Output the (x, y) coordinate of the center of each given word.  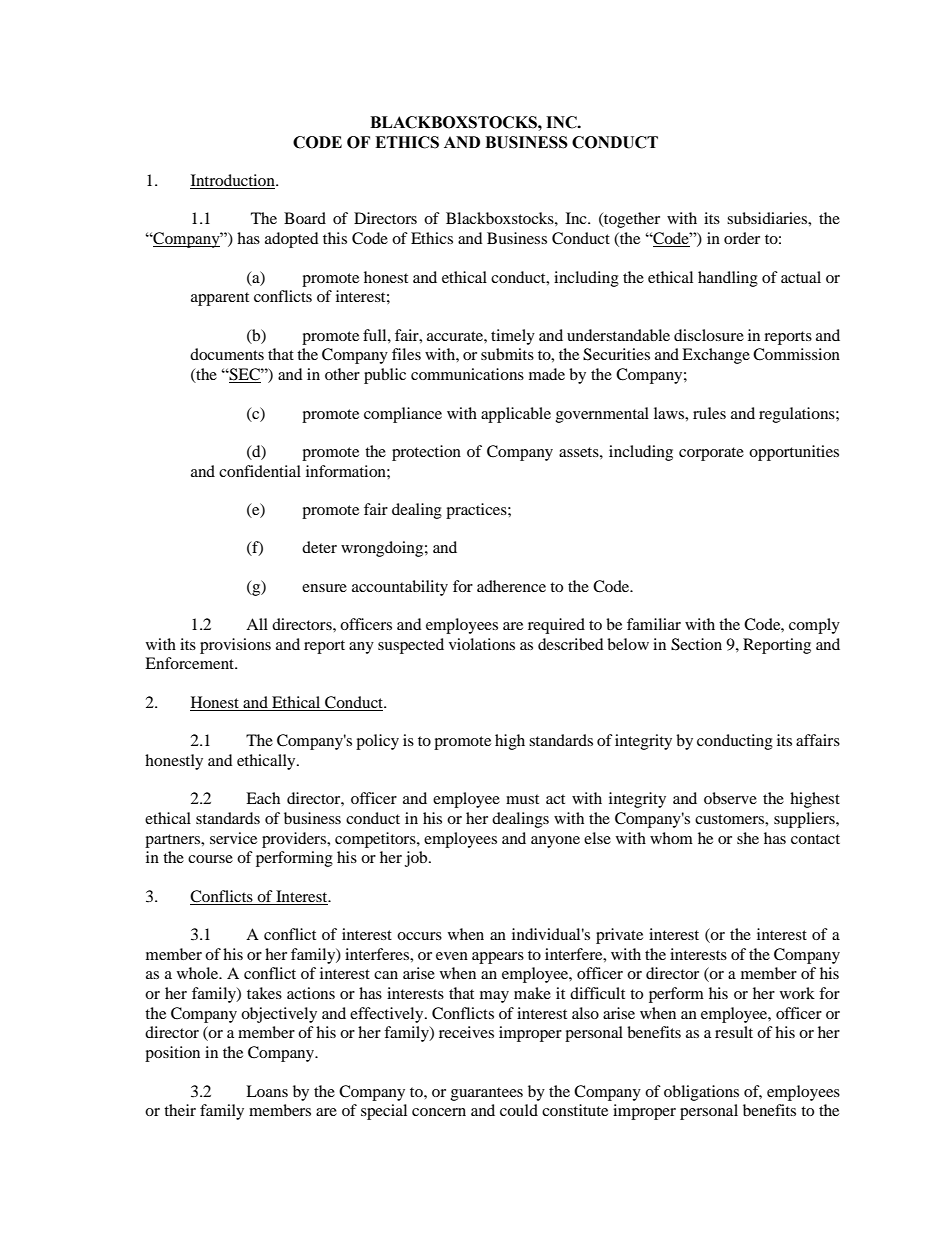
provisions (235, 646)
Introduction (233, 181)
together (631, 220)
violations (482, 644)
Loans (267, 1091)
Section (696, 644)
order (742, 238)
